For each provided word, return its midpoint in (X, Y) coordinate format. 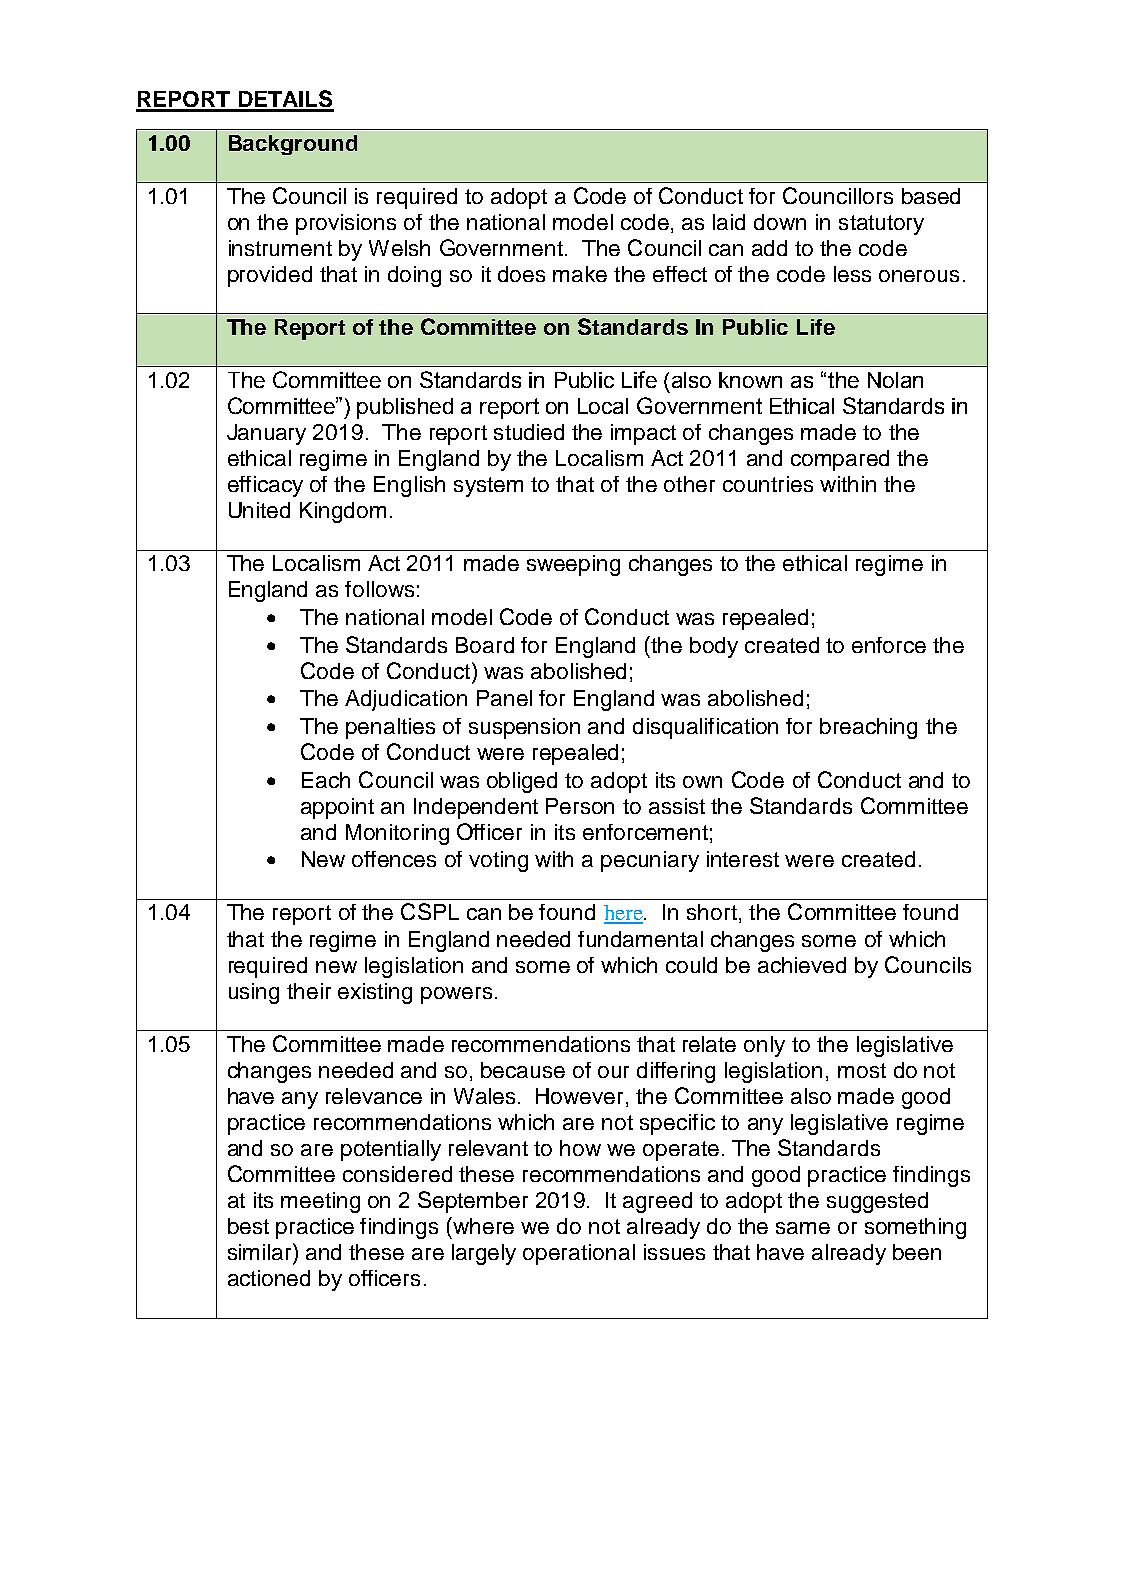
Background (293, 145)
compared (840, 460)
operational (579, 1254)
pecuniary (650, 861)
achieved (802, 965)
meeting (320, 1202)
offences (394, 859)
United (259, 510)
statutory (881, 225)
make (580, 274)
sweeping (573, 565)
